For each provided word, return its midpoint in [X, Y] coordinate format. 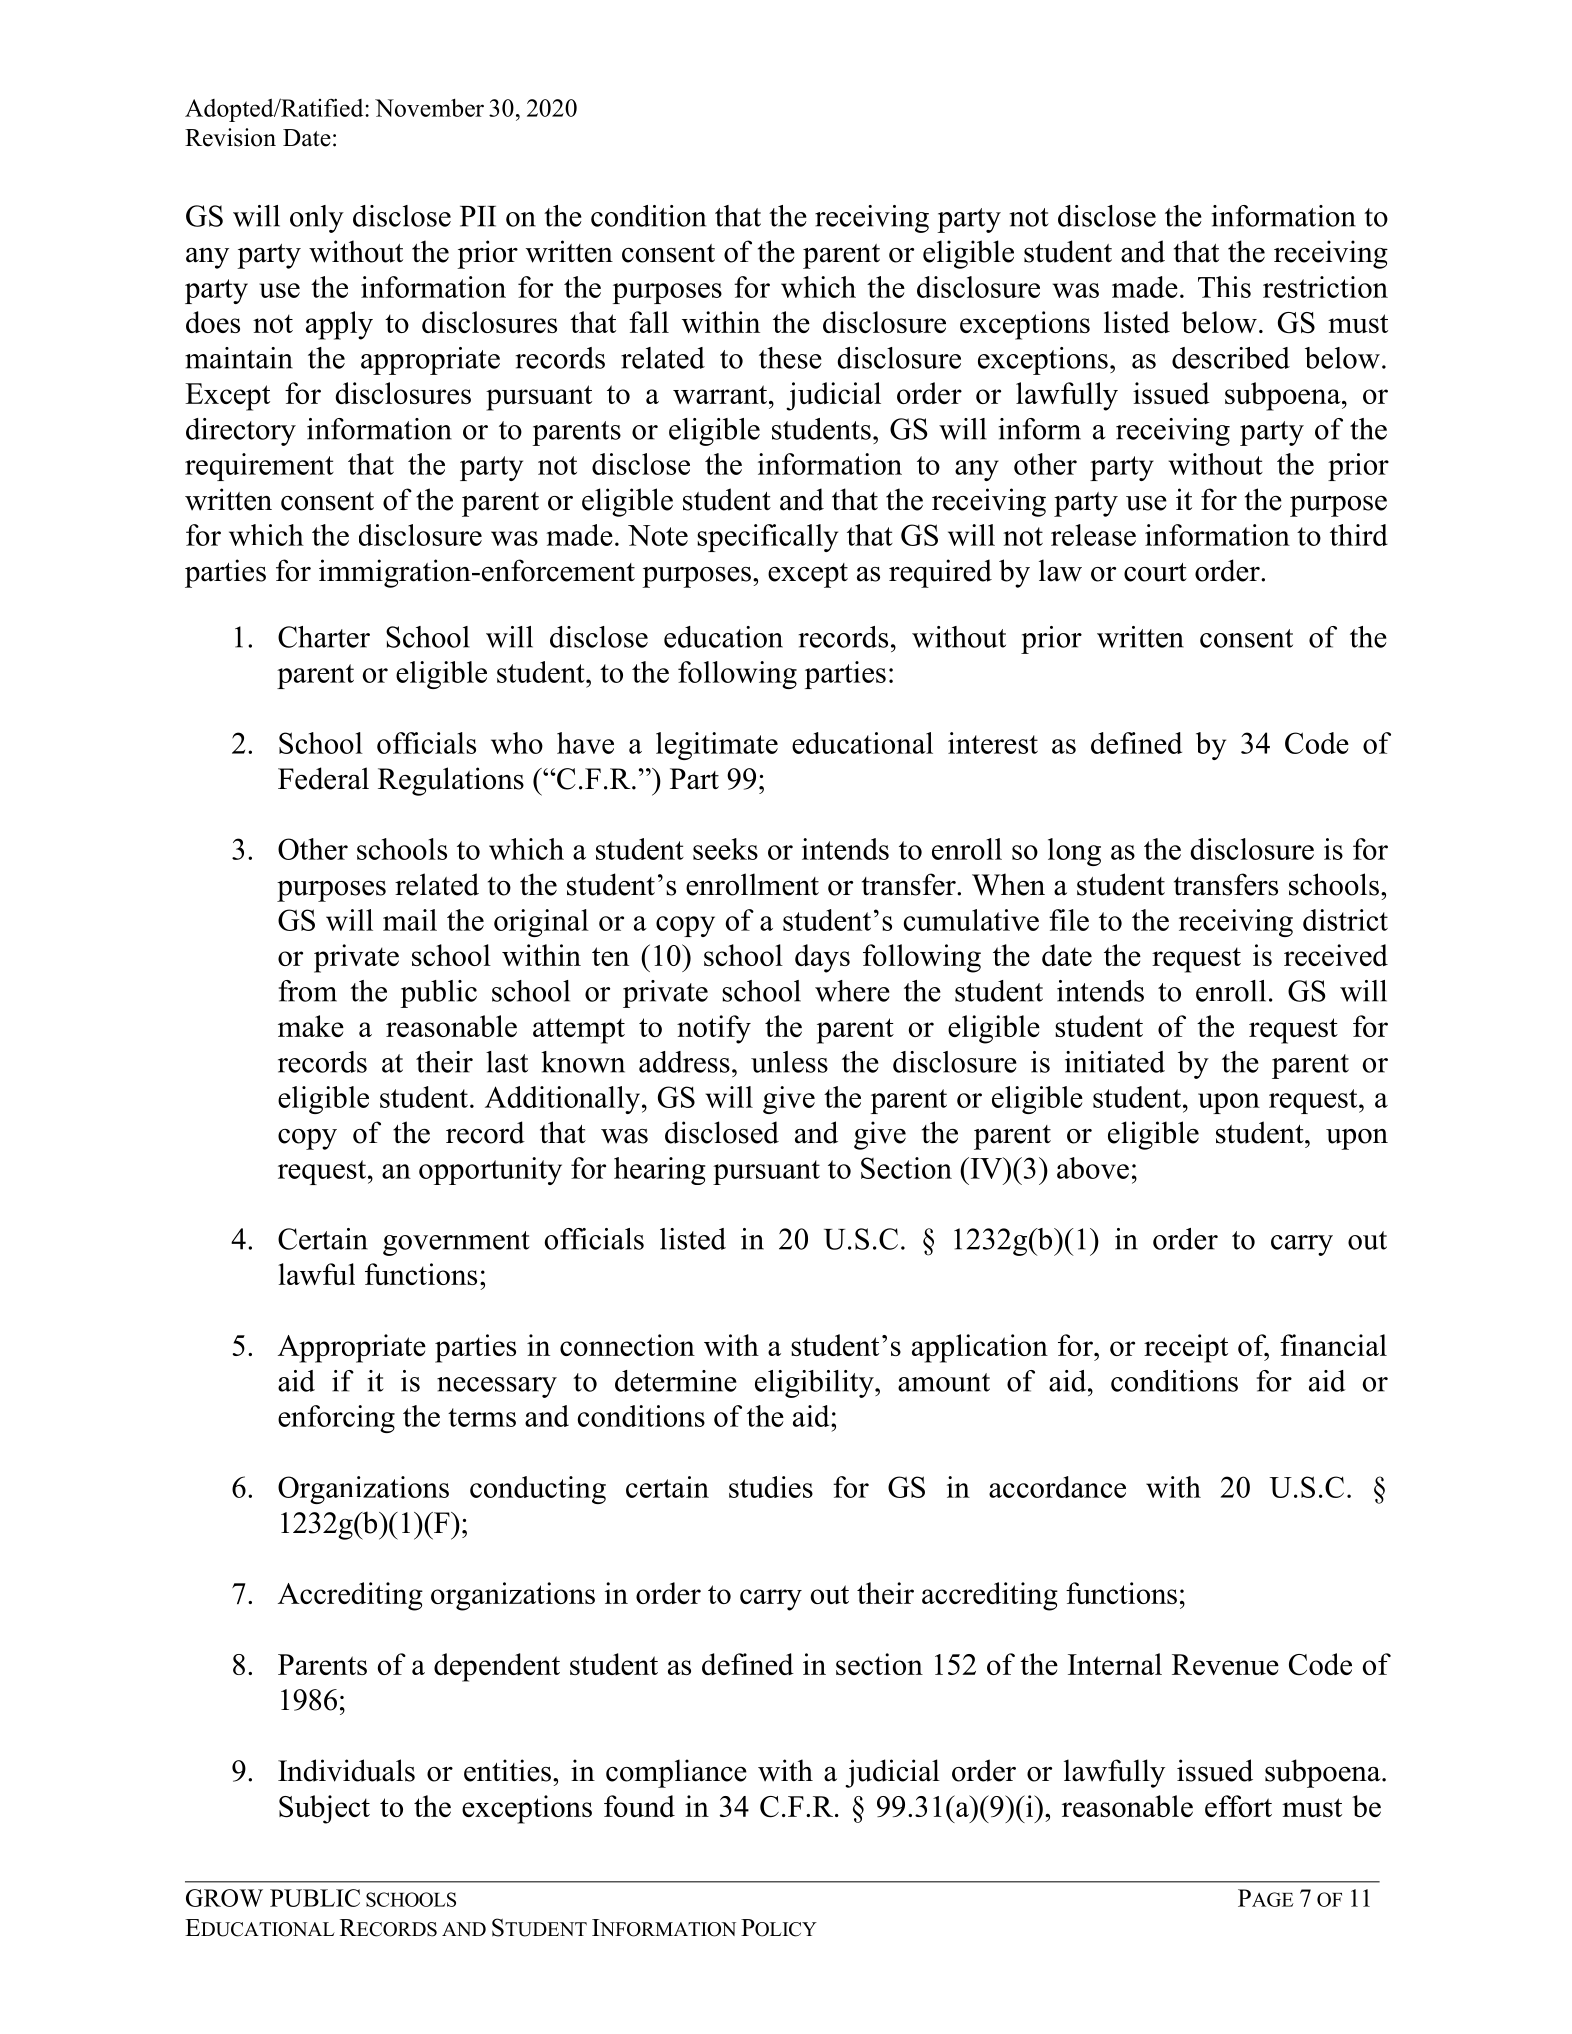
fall [649, 322]
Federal [323, 778]
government [456, 1243]
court [1155, 572]
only [317, 219]
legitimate [717, 746]
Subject [324, 1809]
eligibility [815, 1384]
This [1224, 287]
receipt [1186, 1348]
